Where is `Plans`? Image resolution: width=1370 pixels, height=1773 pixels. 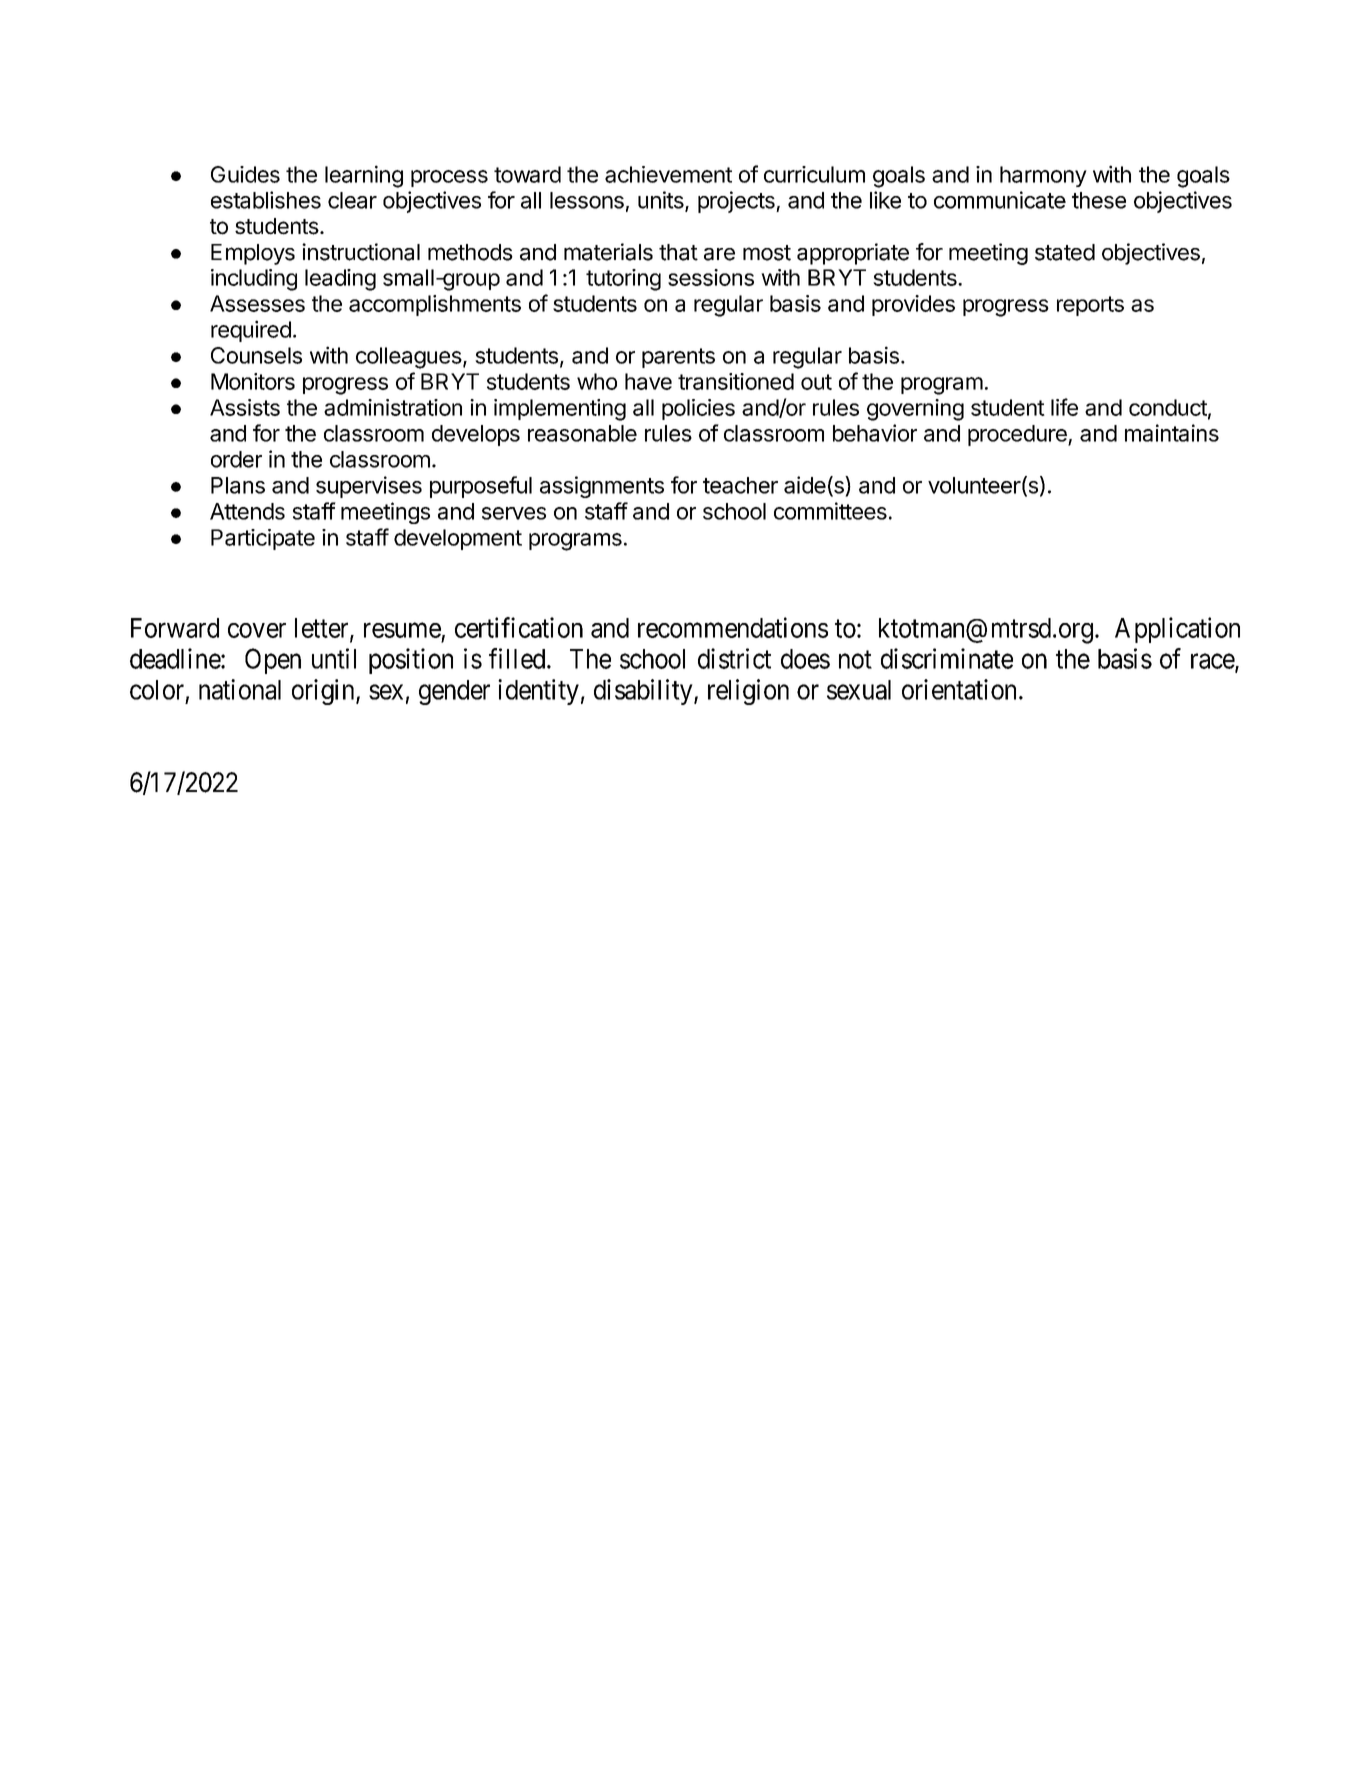 Plans is located at coordinates (238, 485).
